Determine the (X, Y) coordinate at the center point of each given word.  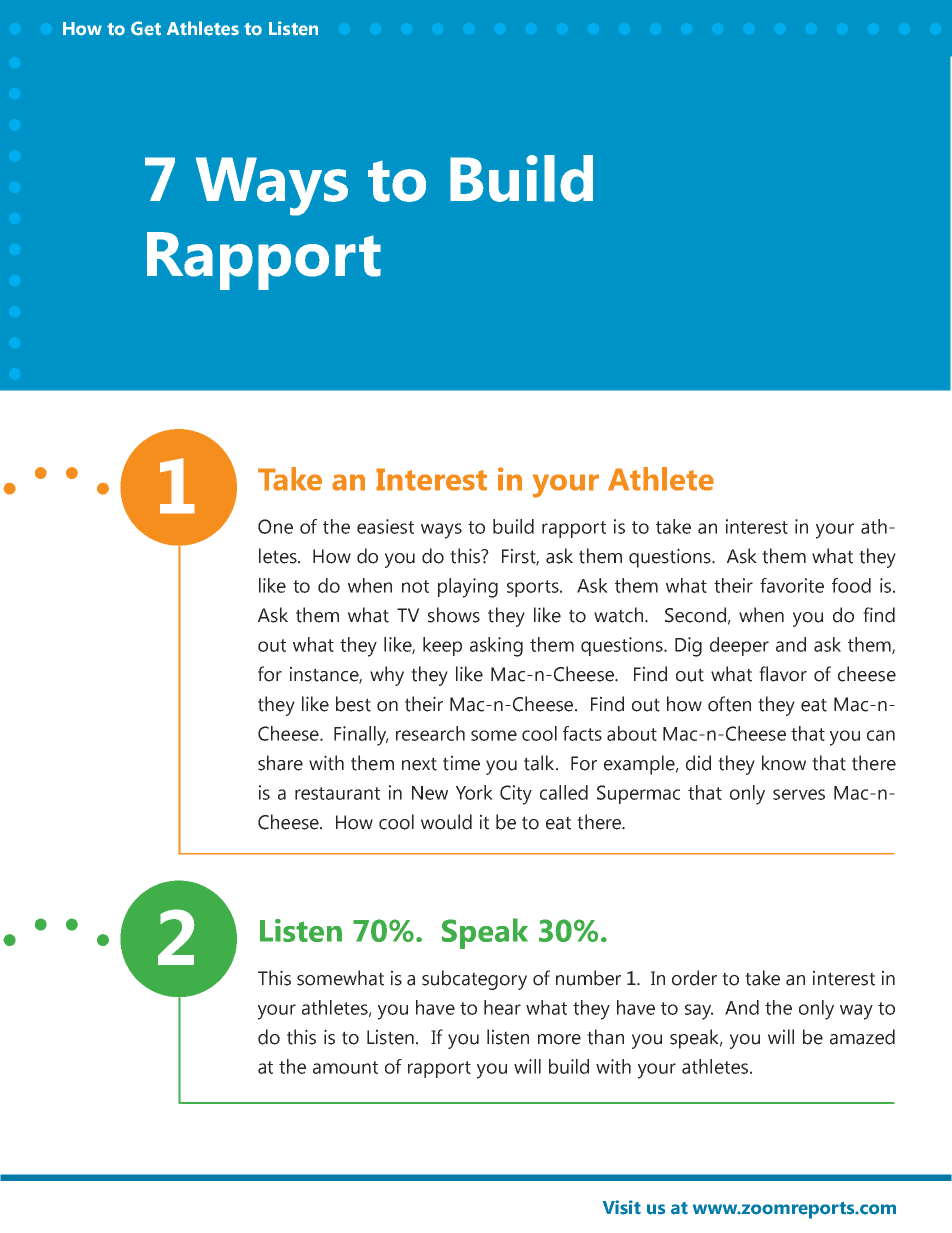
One (275, 526)
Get (146, 28)
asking (496, 647)
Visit (622, 1207)
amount (345, 1067)
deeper (739, 646)
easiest (385, 526)
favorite (792, 585)
